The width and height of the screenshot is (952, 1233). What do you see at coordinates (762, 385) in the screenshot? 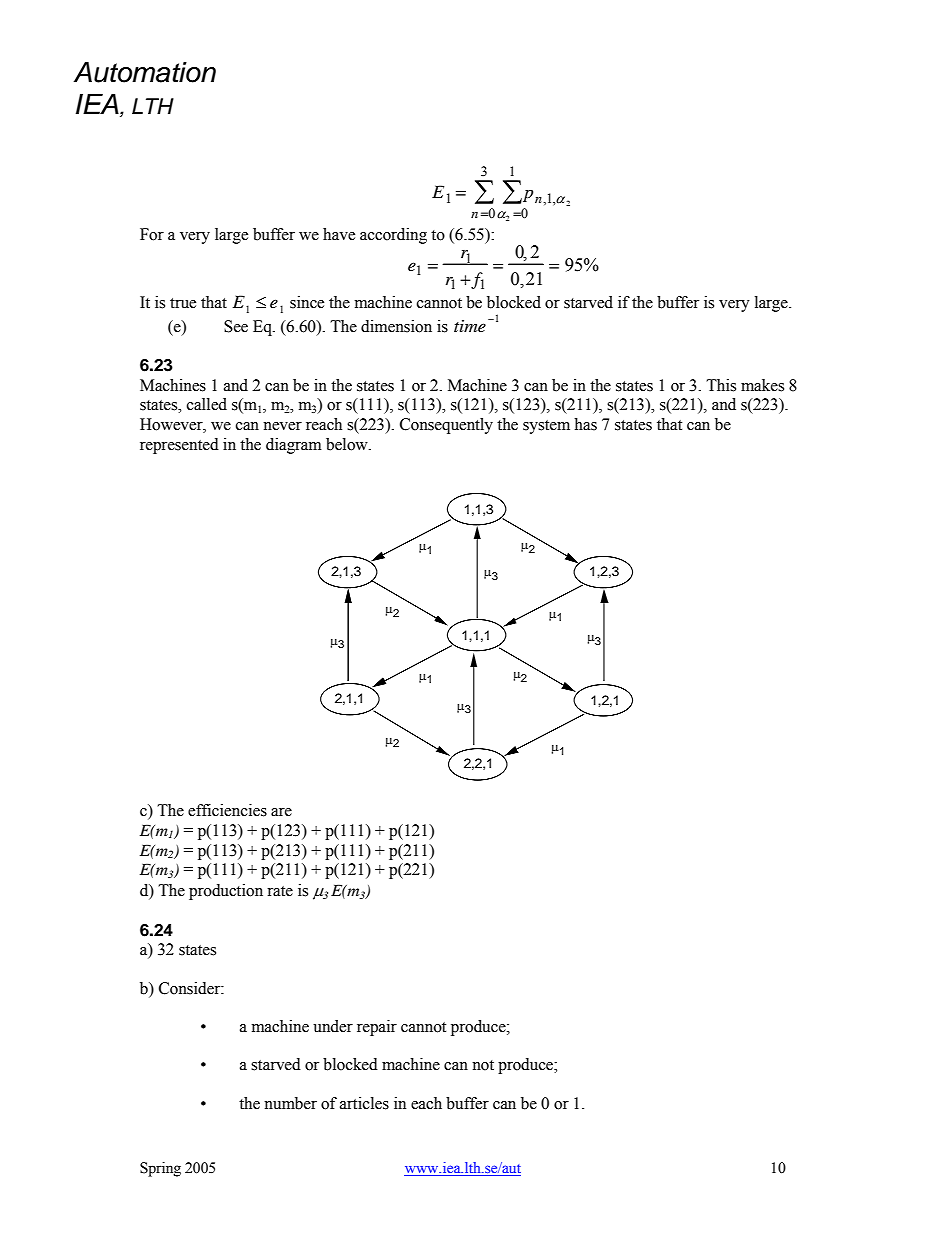
I see `makes` at bounding box center [762, 385].
